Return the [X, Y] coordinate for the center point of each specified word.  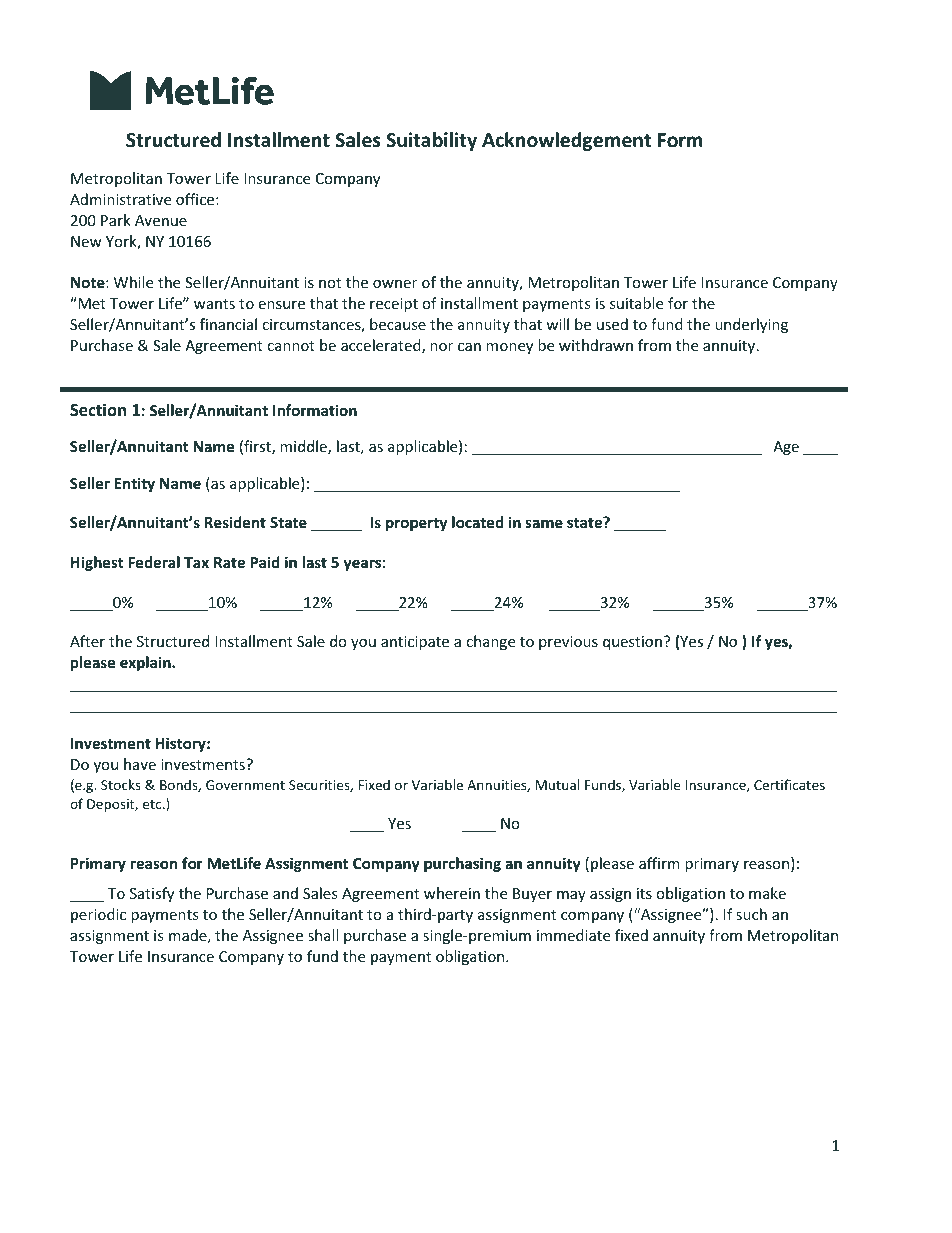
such [751, 914]
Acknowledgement [566, 141]
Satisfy [152, 894]
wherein [452, 893]
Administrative [120, 199]
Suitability [431, 141]
